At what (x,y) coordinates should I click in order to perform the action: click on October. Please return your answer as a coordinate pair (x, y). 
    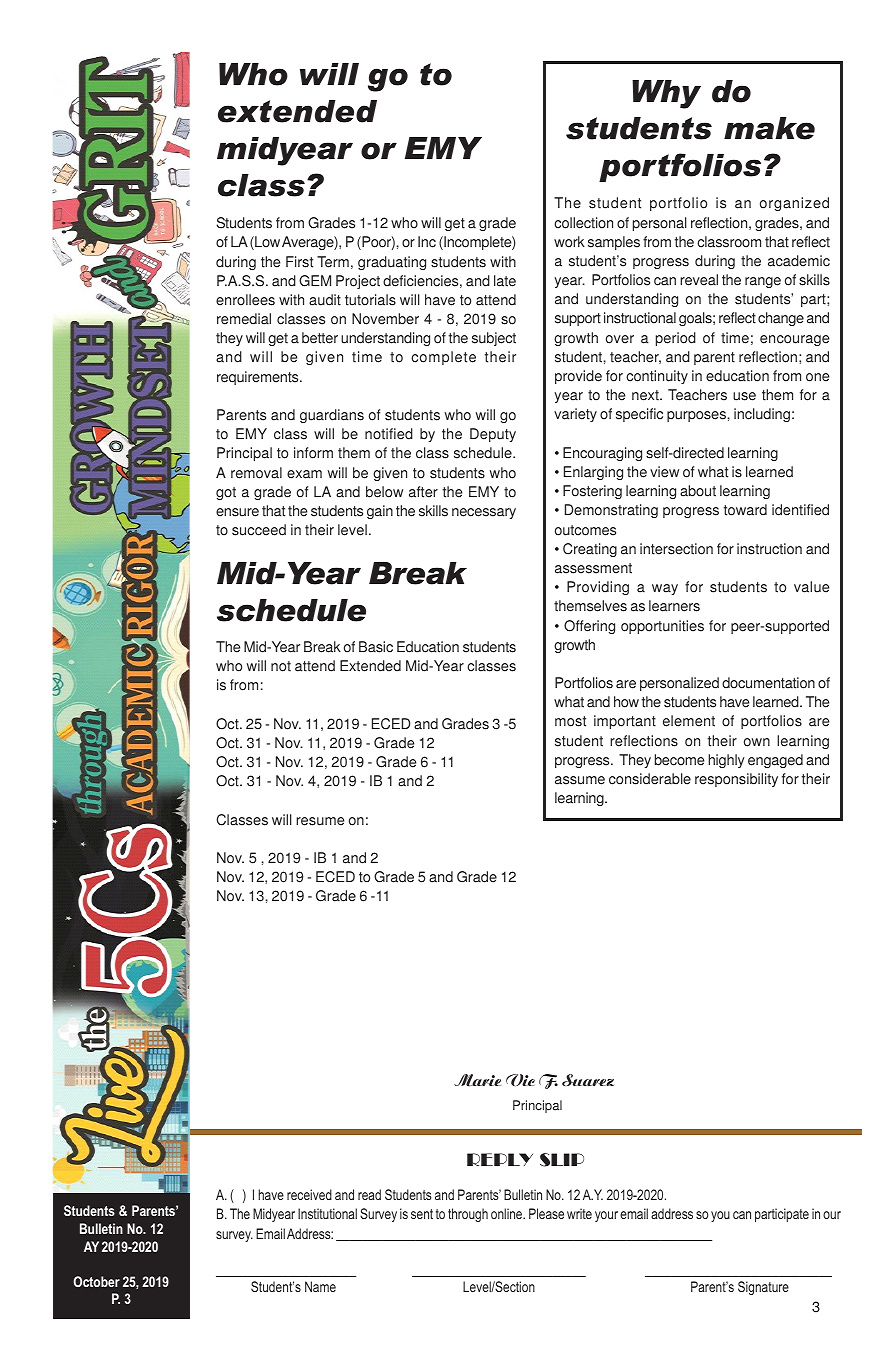
    Looking at the image, I should click on (97, 1281).
